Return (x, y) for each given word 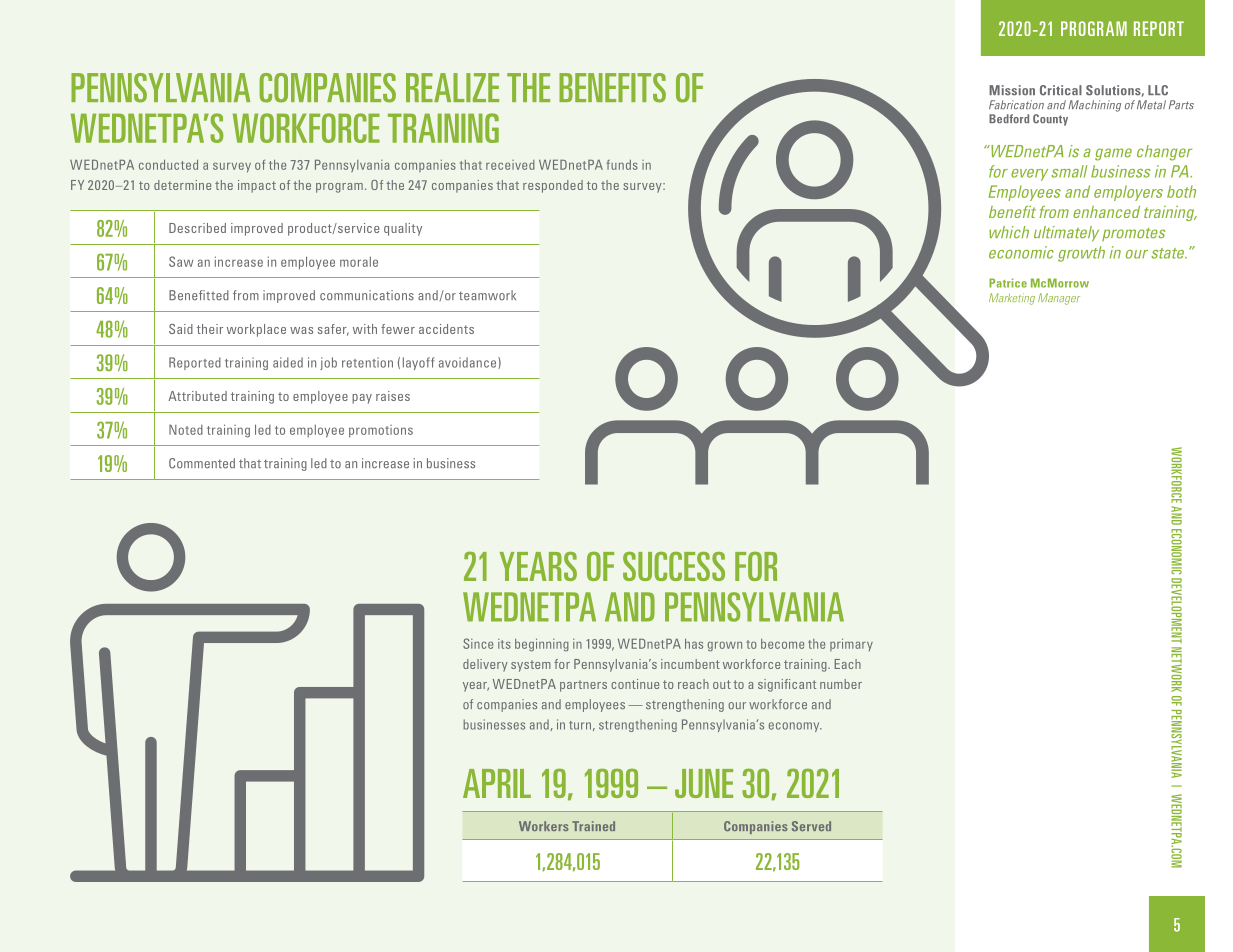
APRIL (497, 783)
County (1050, 120)
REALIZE (452, 87)
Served (811, 826)
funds (622, 165)
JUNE (704, 783)
